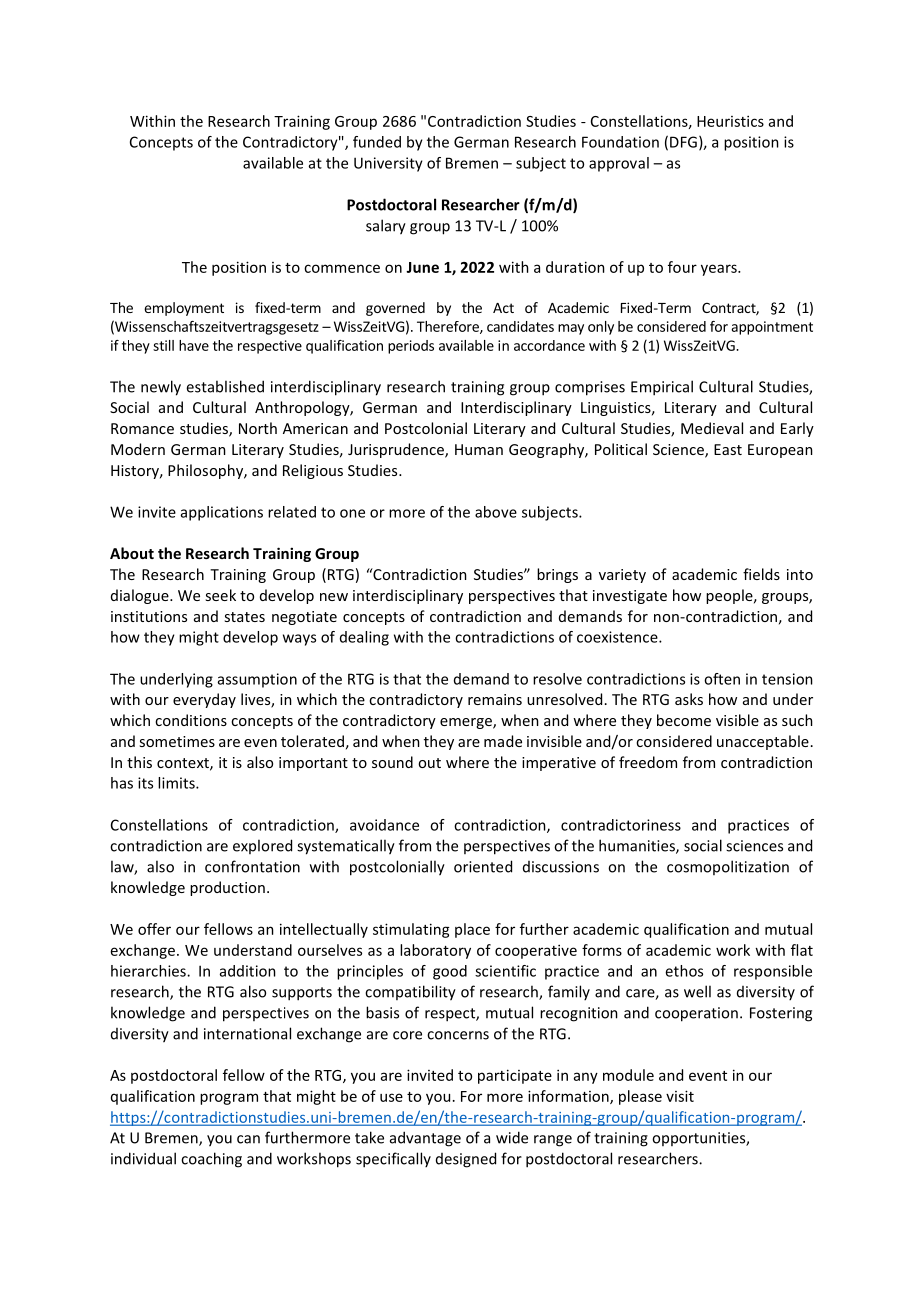 The image size is (924, 1308). What do you see at coordinates (211, 1160) in the screenshot?
I see `coaching` at bounding box center [211, 1160].
